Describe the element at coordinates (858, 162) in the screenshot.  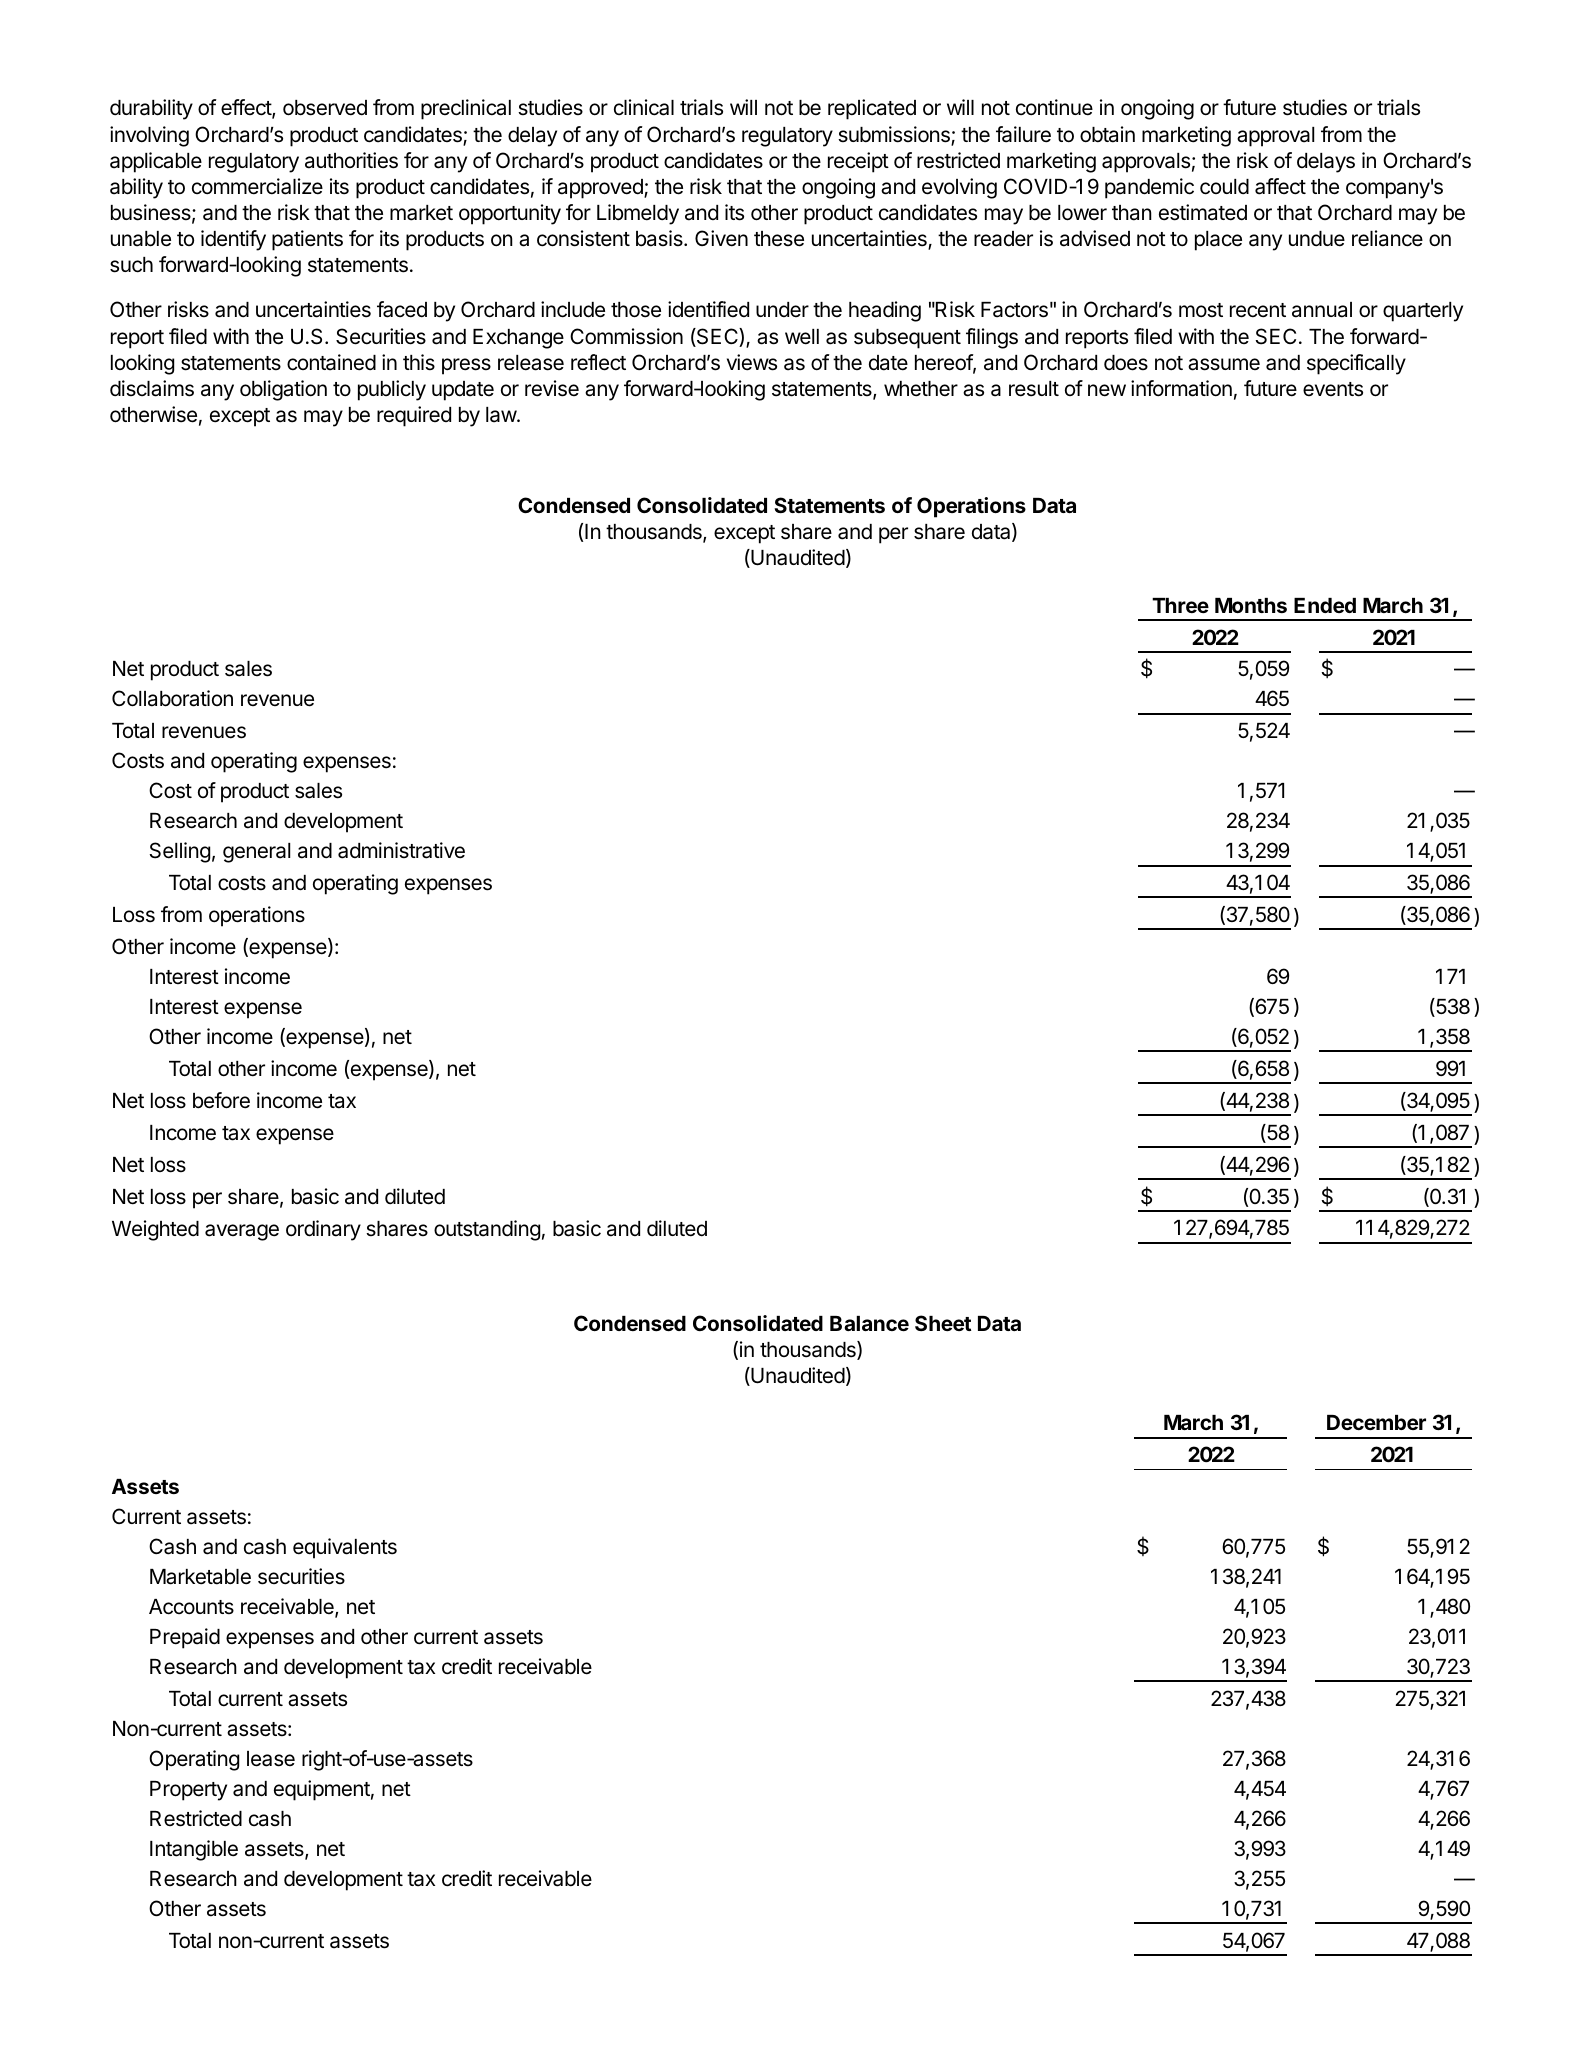
I see `receipt` at that location.
